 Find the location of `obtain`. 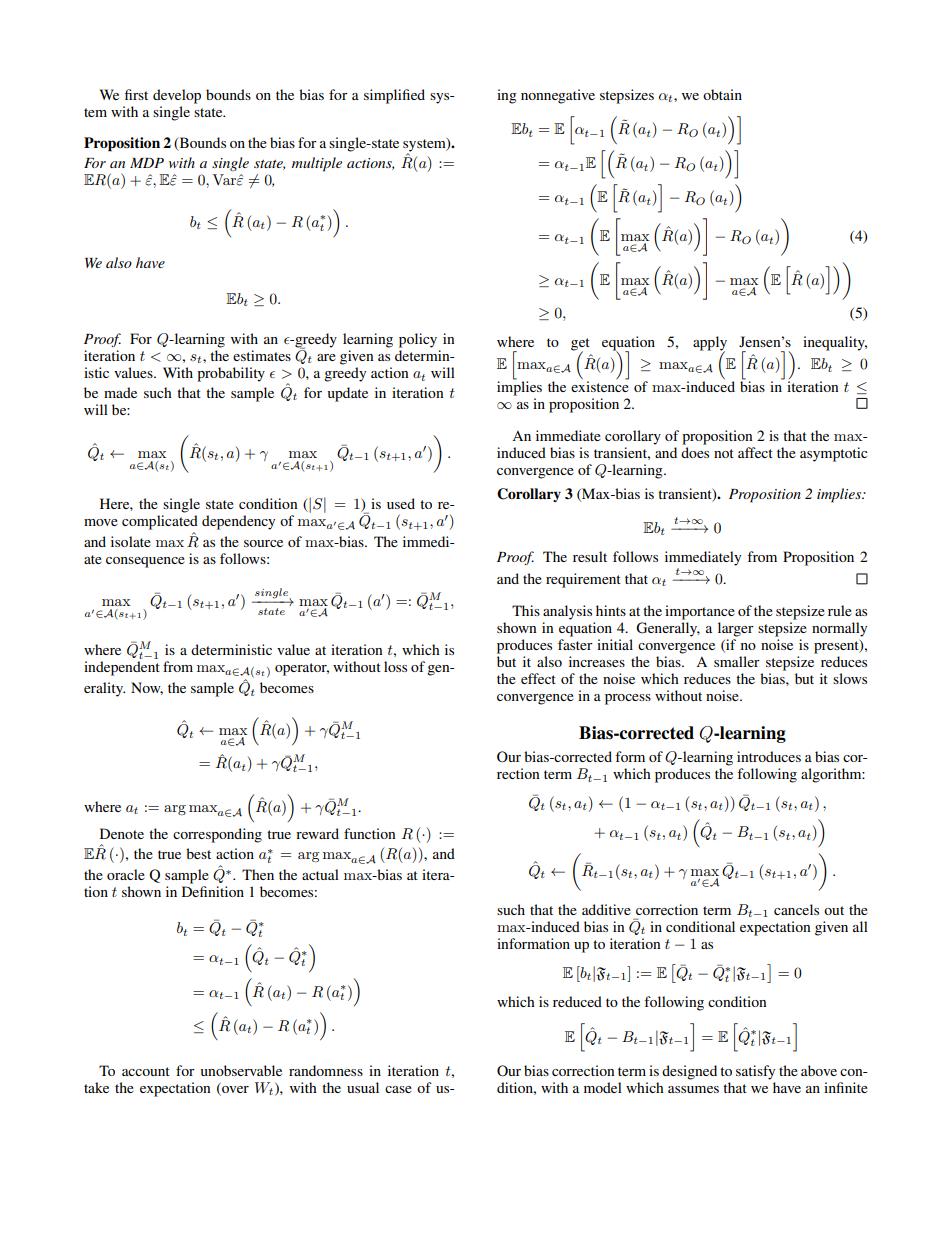

obtain is located at coordinates (722, 94).
